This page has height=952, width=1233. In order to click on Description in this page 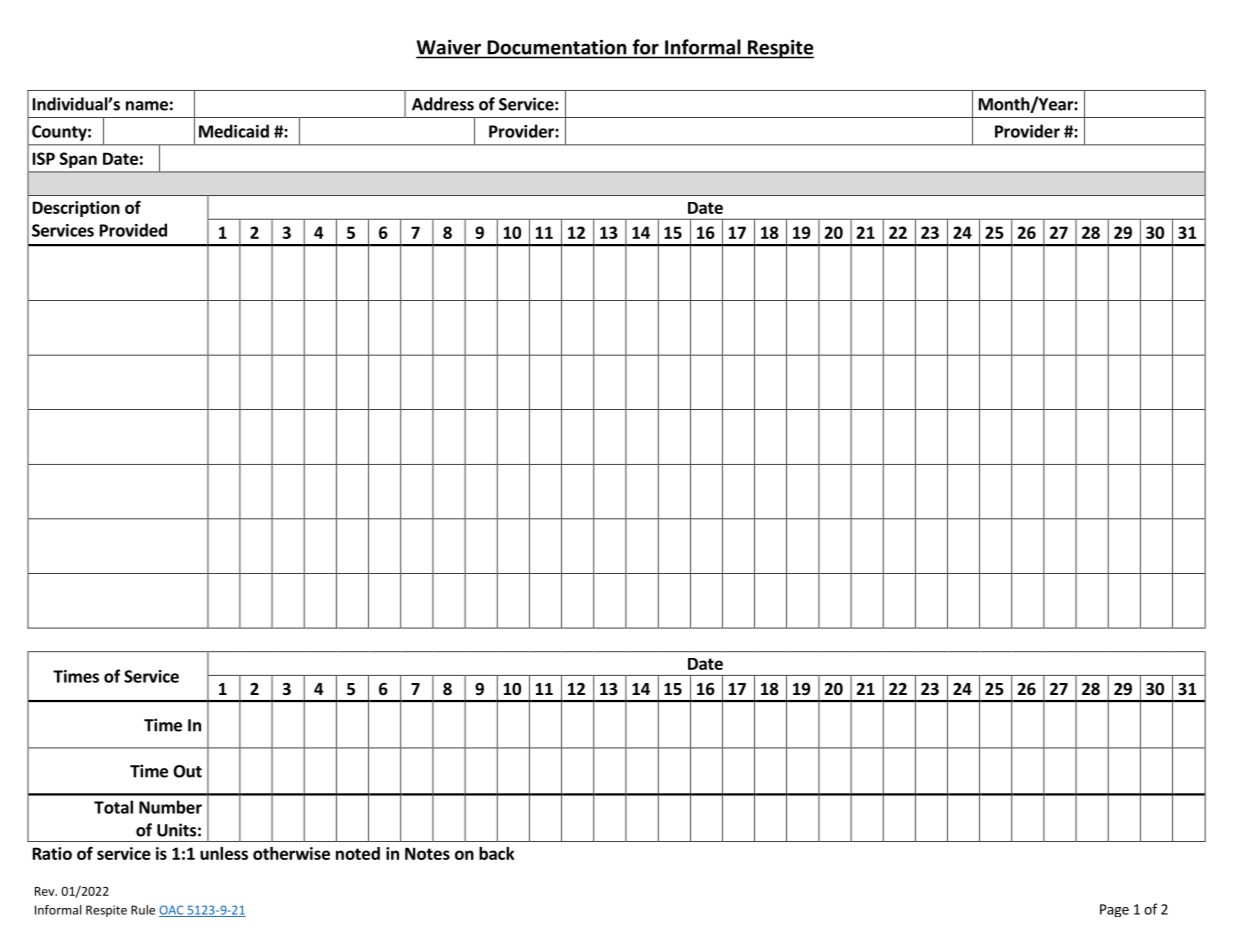, I will do `click(76, 209)`.
